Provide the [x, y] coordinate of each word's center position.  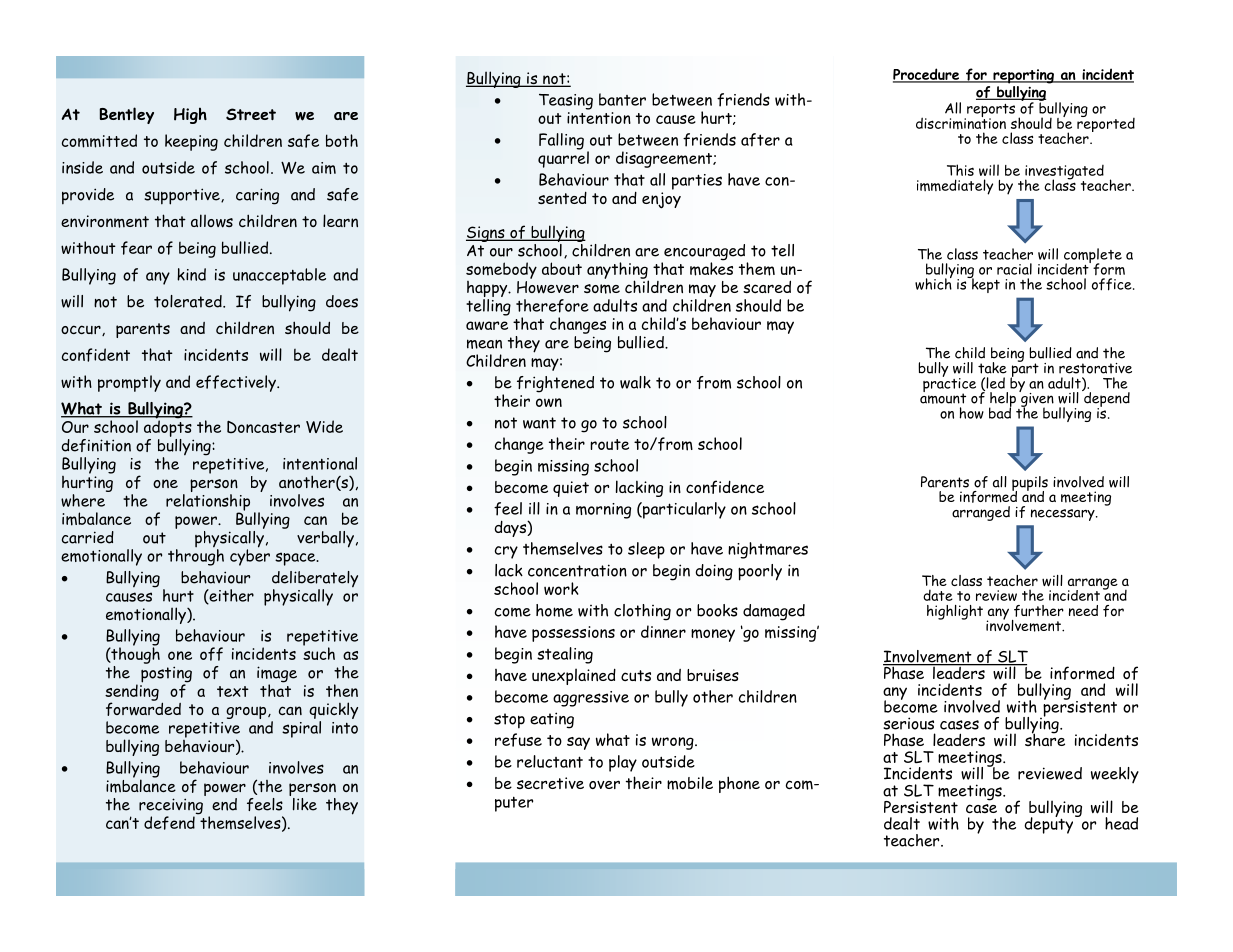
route [609, 444]
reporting [1024, 76]
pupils [1030, 484]
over [604, 784]
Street [251, 114]
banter [622, 99]
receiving [171, 807]
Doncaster [263, 427]
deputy [1050, 824]
